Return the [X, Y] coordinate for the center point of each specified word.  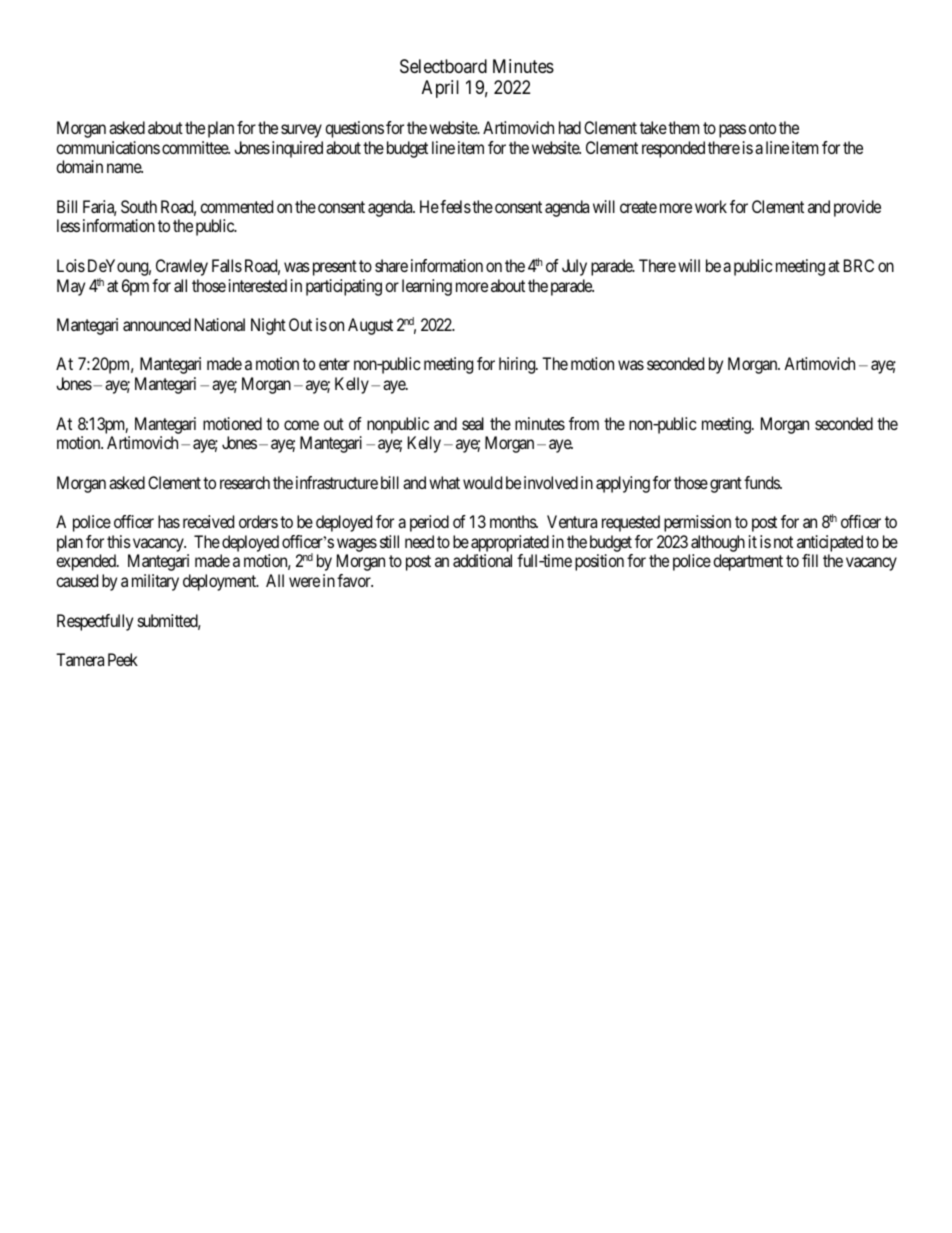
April [440, 89]
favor [355, 580]
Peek [123, 659]
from [584, 423]
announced [157, 324]
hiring [518, 365]
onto [762, 128]
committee [196, 147]
